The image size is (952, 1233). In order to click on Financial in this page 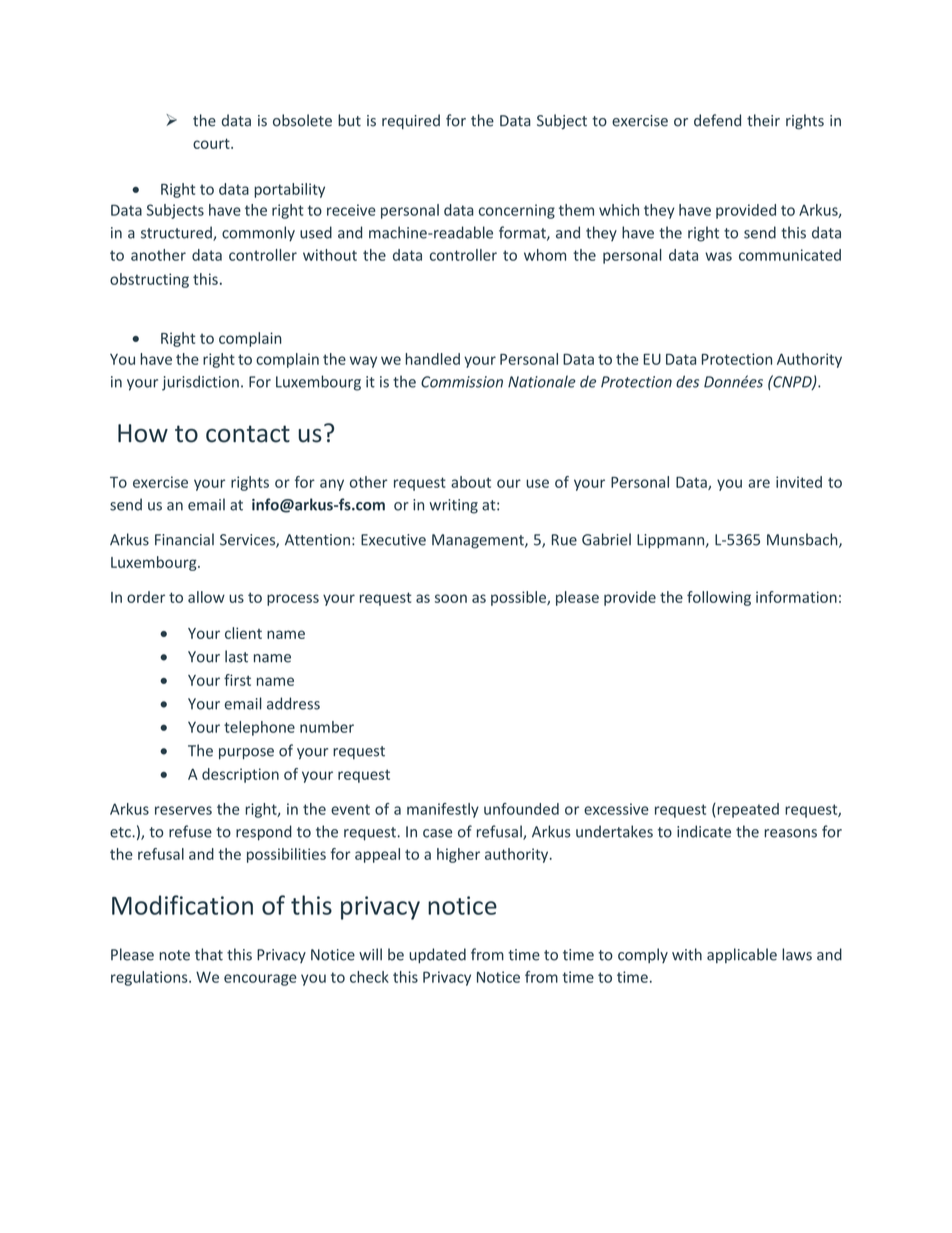, I will do `click(184, 539)`.
